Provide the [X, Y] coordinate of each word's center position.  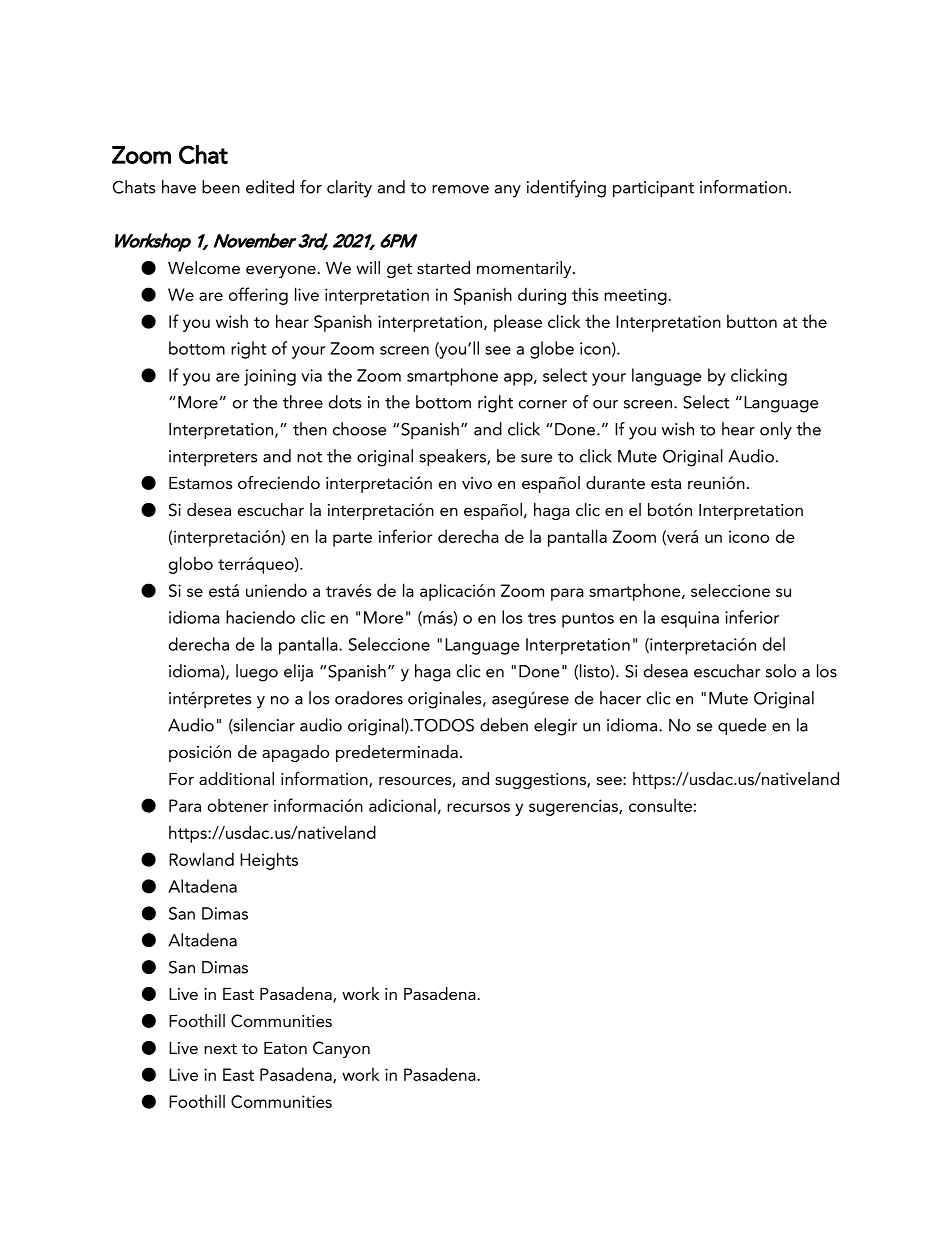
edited [270, 187]
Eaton [285, 1048]
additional [236, 778]
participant [653, 189]
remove [460, 189]
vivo [477, 483]
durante [615, 482]
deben [504, 725]
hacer [620, 698]
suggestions [541, 781]
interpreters [213, 458]
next [220, 1048]
